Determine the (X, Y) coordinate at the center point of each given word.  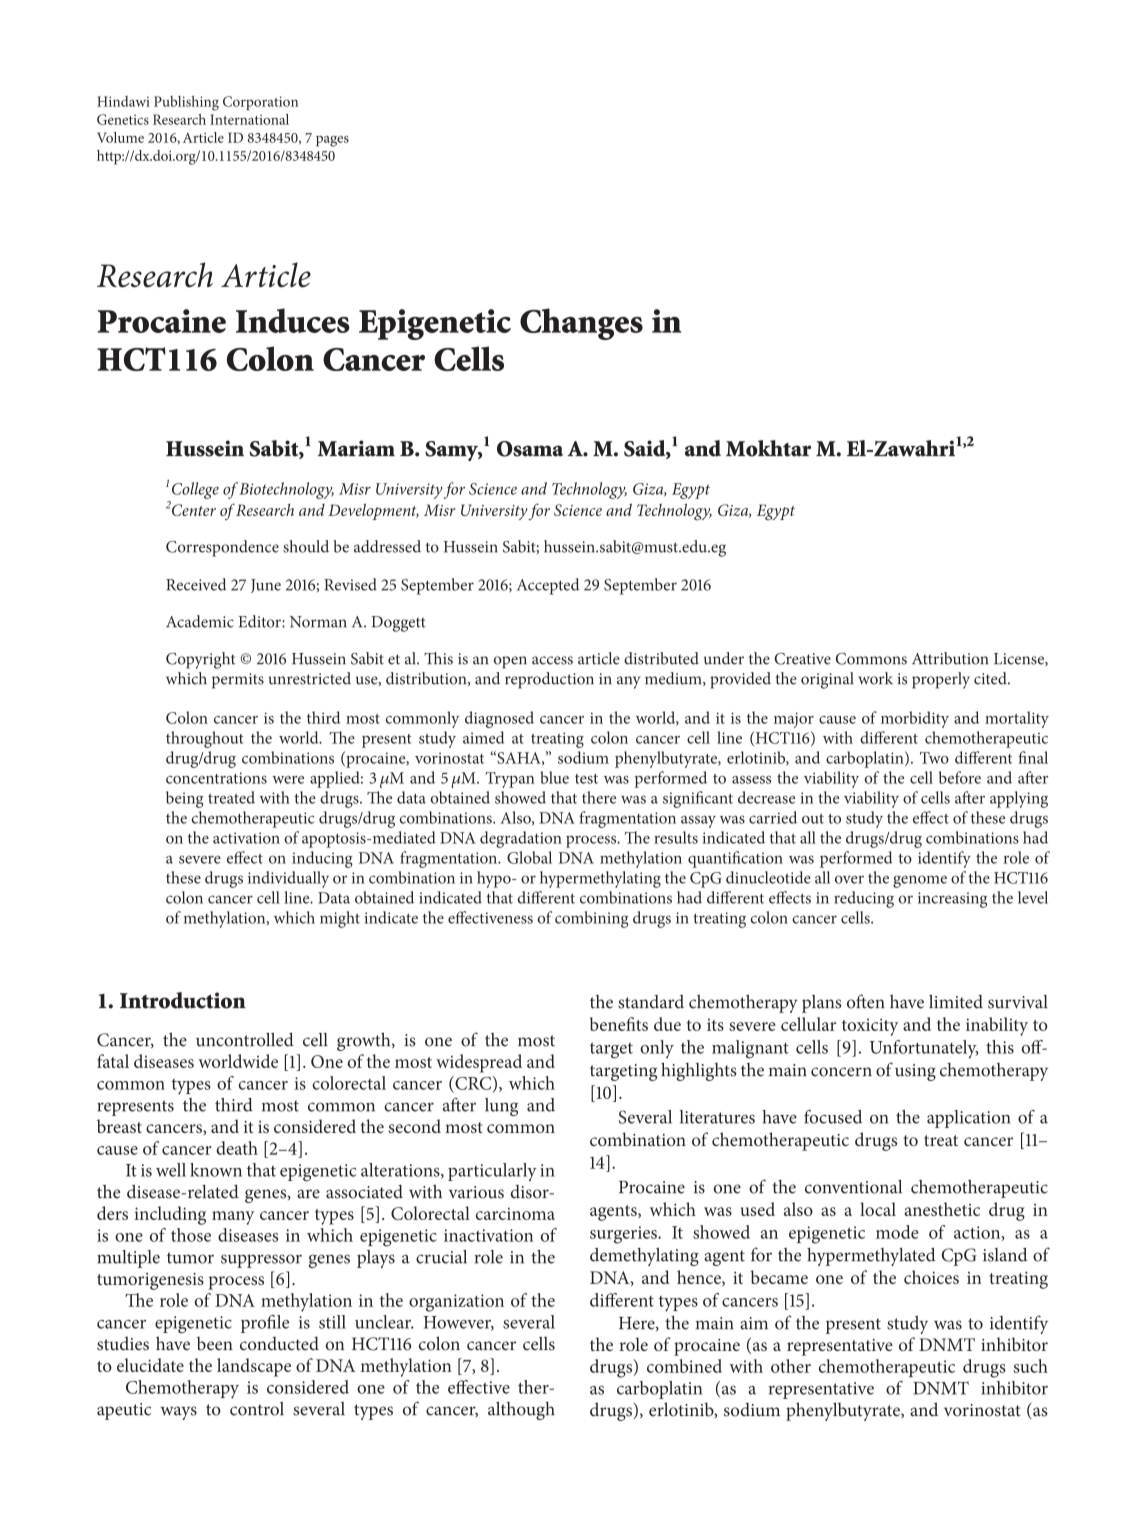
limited (956, 1001)
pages (332, 141)
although (521, 1411)
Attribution (950, 658)
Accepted (548, 586)
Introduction (183, 1000)
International (249, 119)
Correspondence (222, 548)
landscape (254, 1367)
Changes (581, 324)
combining (591, 919)
